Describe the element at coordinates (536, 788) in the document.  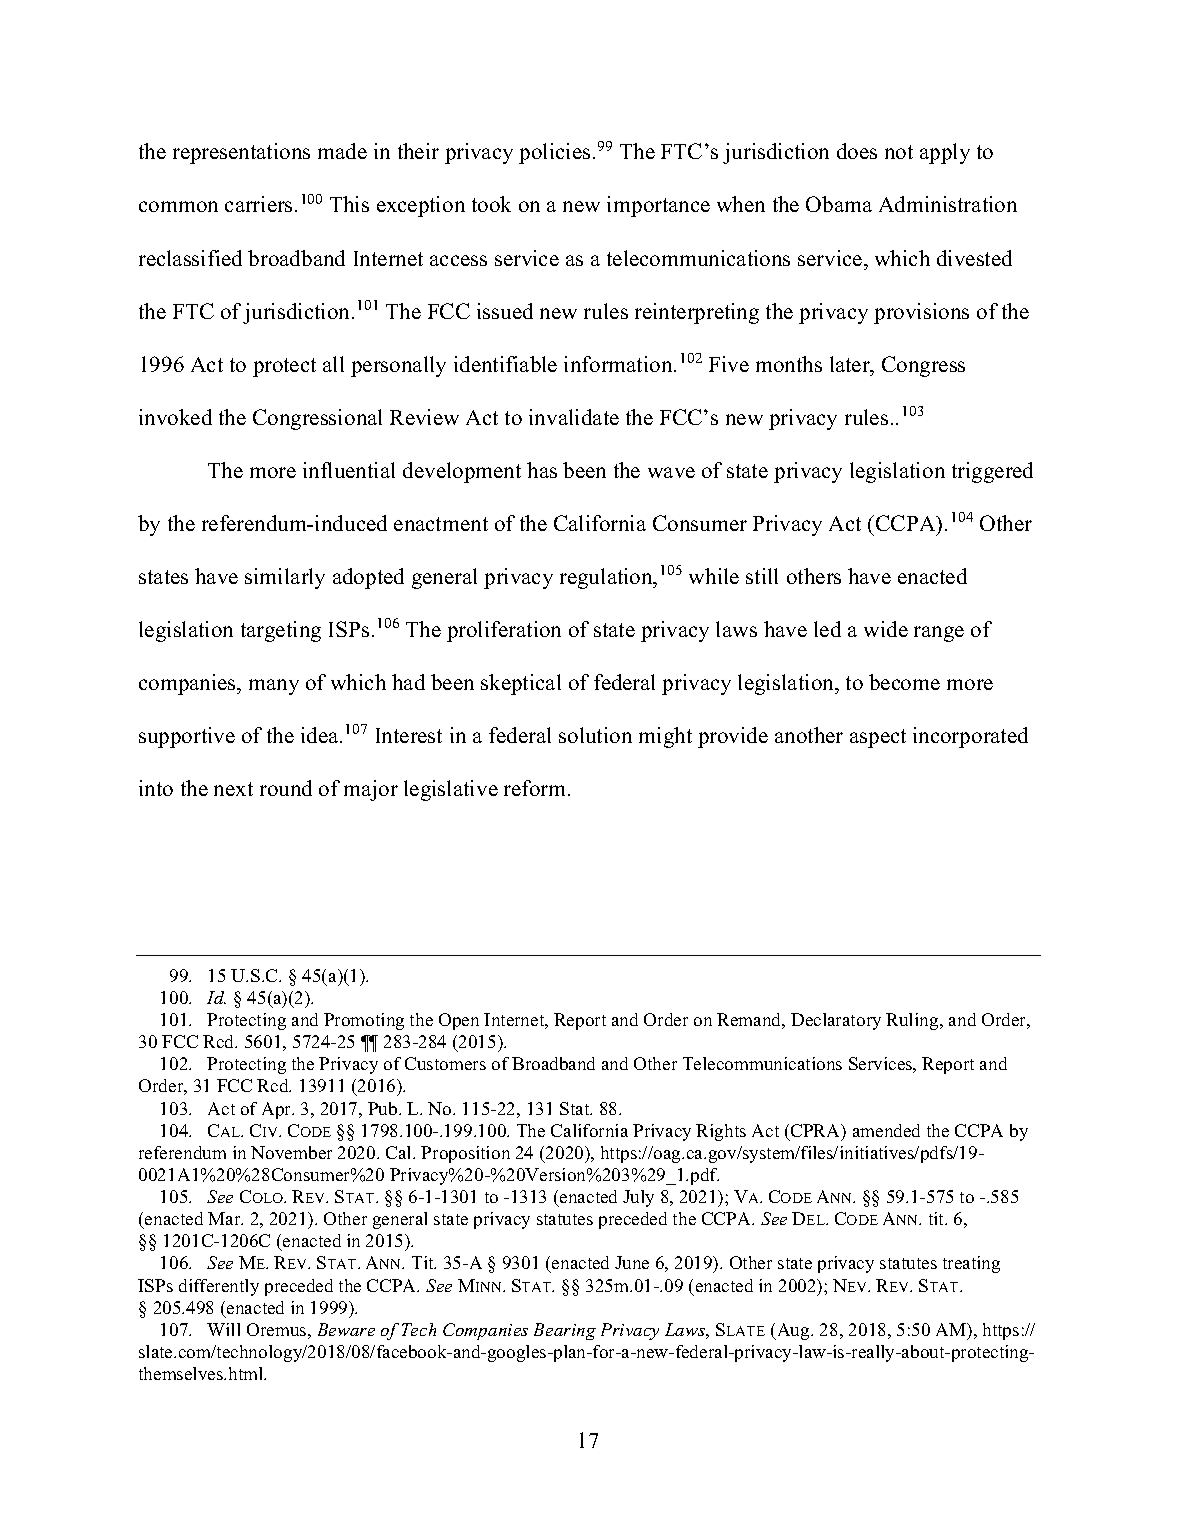
I see `reform` at that location.
